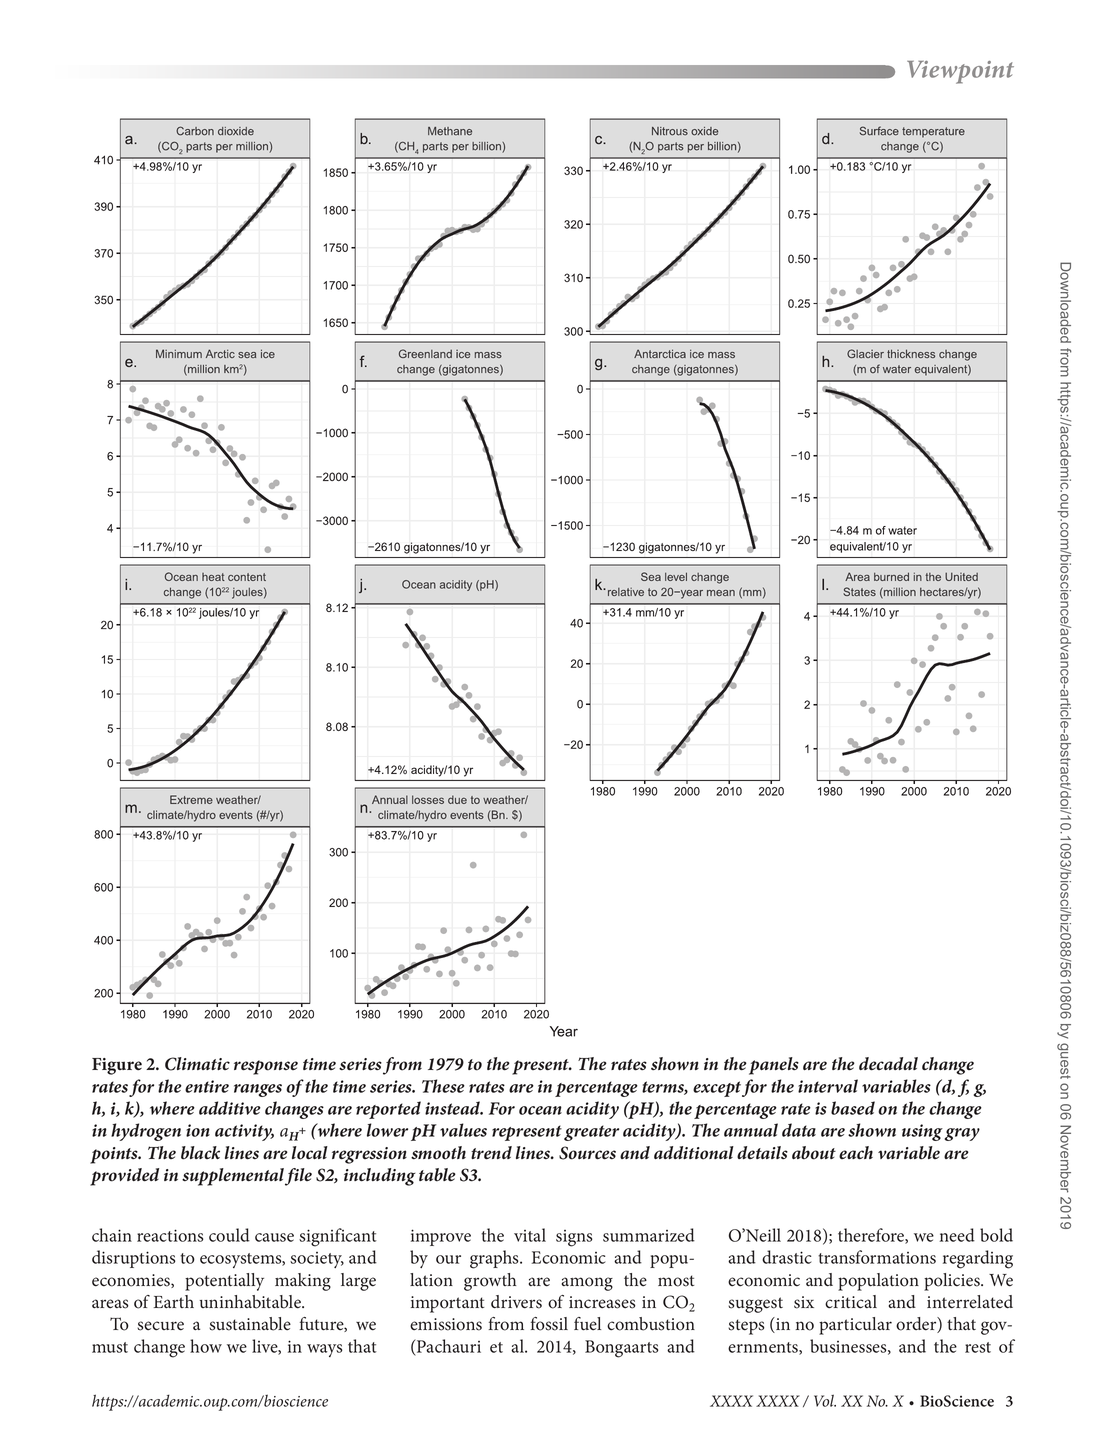 The width and height of the document is (1102, 1448). Describe the element at coordinates (960, 72) in the document. I see `Viewpoint` at that location.
